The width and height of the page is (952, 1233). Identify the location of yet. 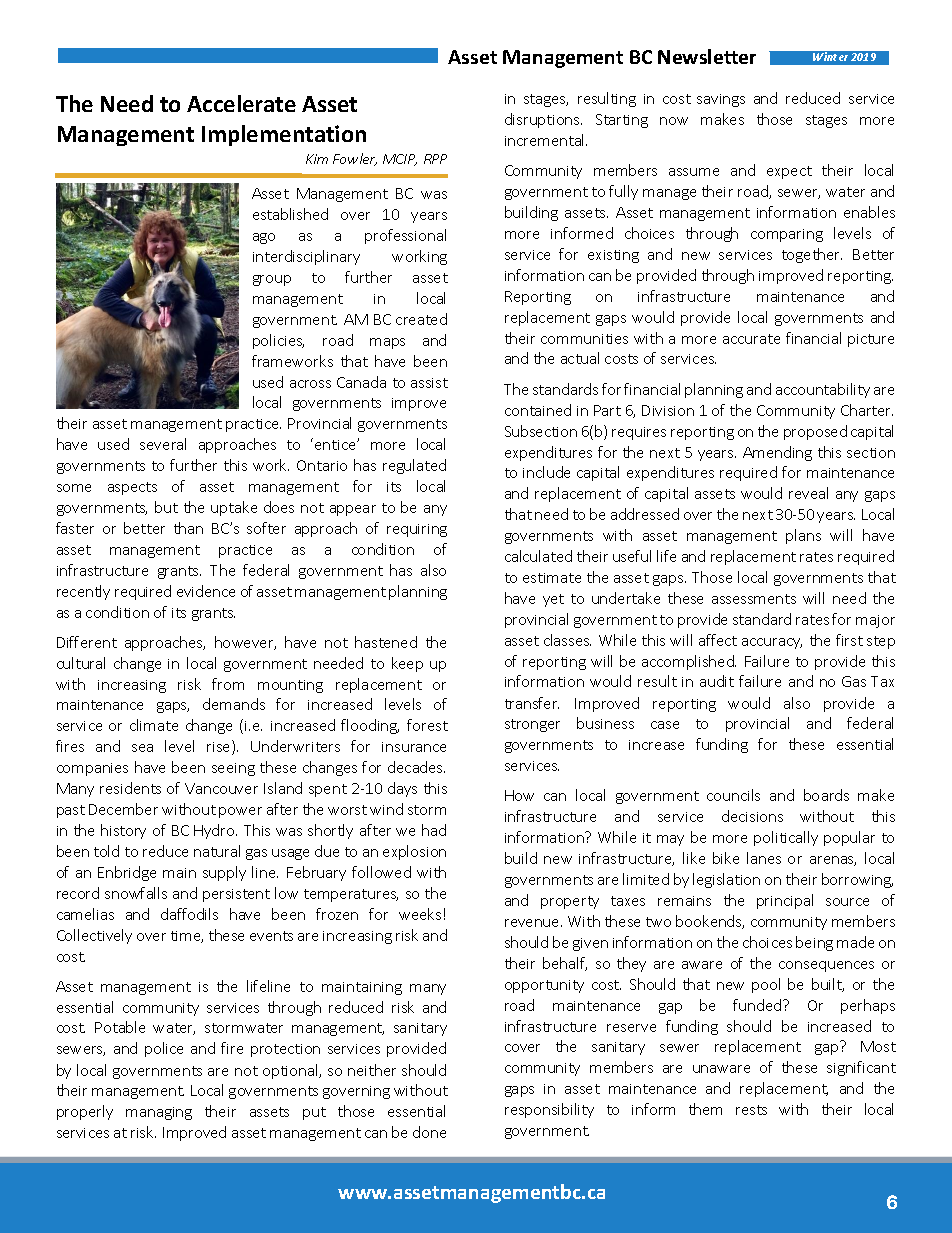
(553, 600).
